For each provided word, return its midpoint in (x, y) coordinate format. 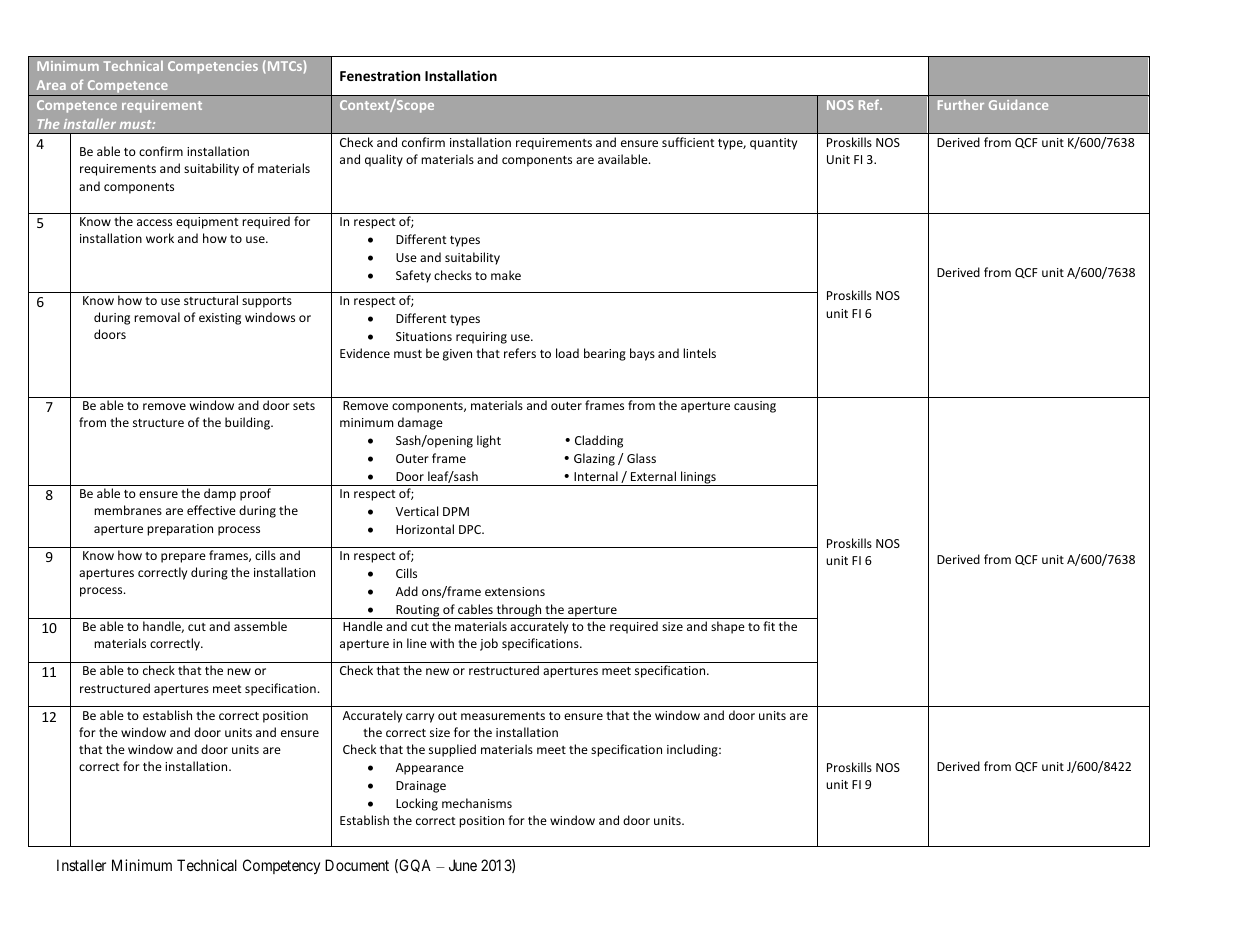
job (489, 644)
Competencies (213, 67)
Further (961, 104)
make (506, 275)
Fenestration (380, 75)
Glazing (594, 459)
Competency (281, 866)
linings (698, 478)
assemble (260, 626)
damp (220, 494)
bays (642, 354)
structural (211, 300)
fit (769, 626)
